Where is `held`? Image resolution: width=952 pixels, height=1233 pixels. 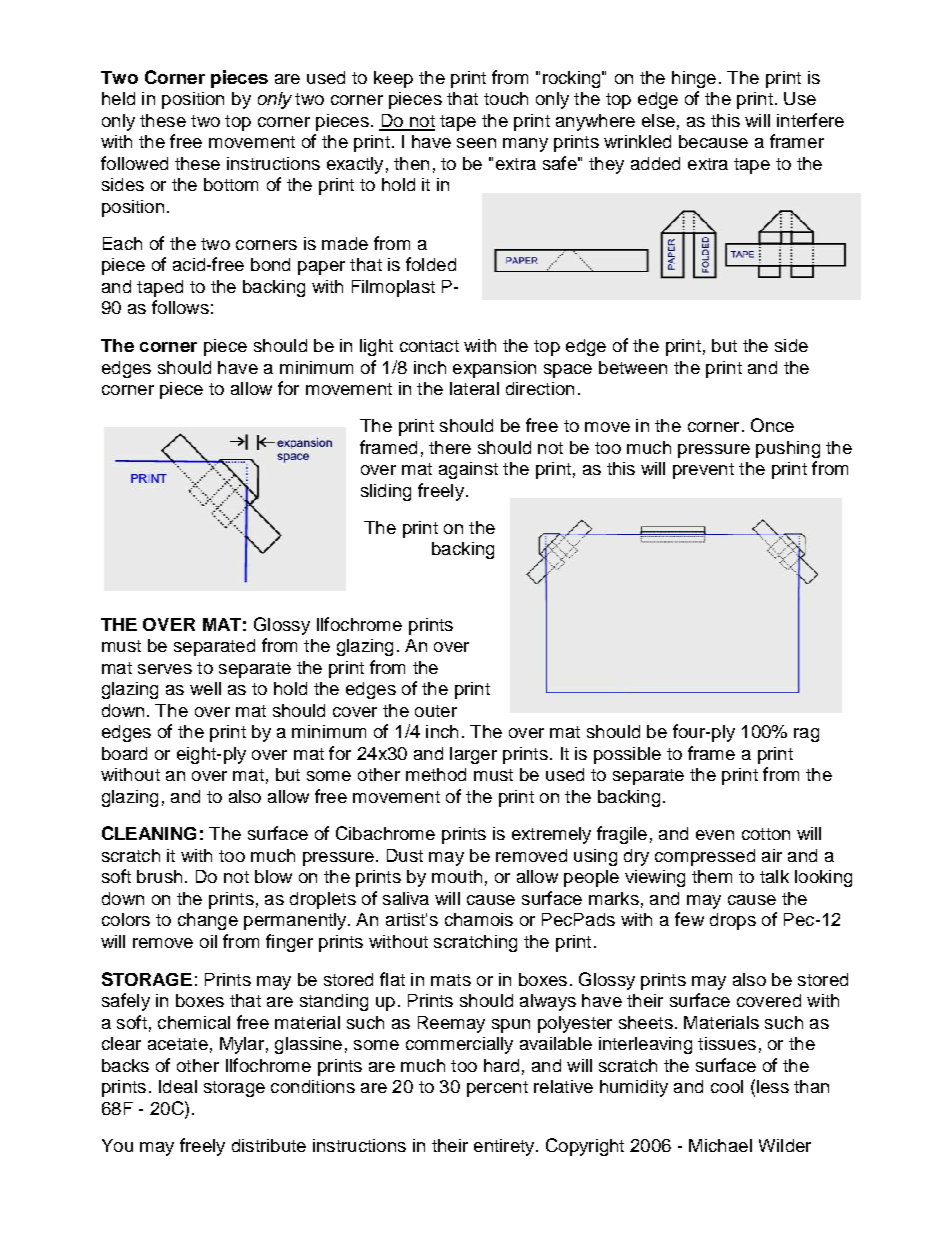
held is located at coordinates (118, 98).
